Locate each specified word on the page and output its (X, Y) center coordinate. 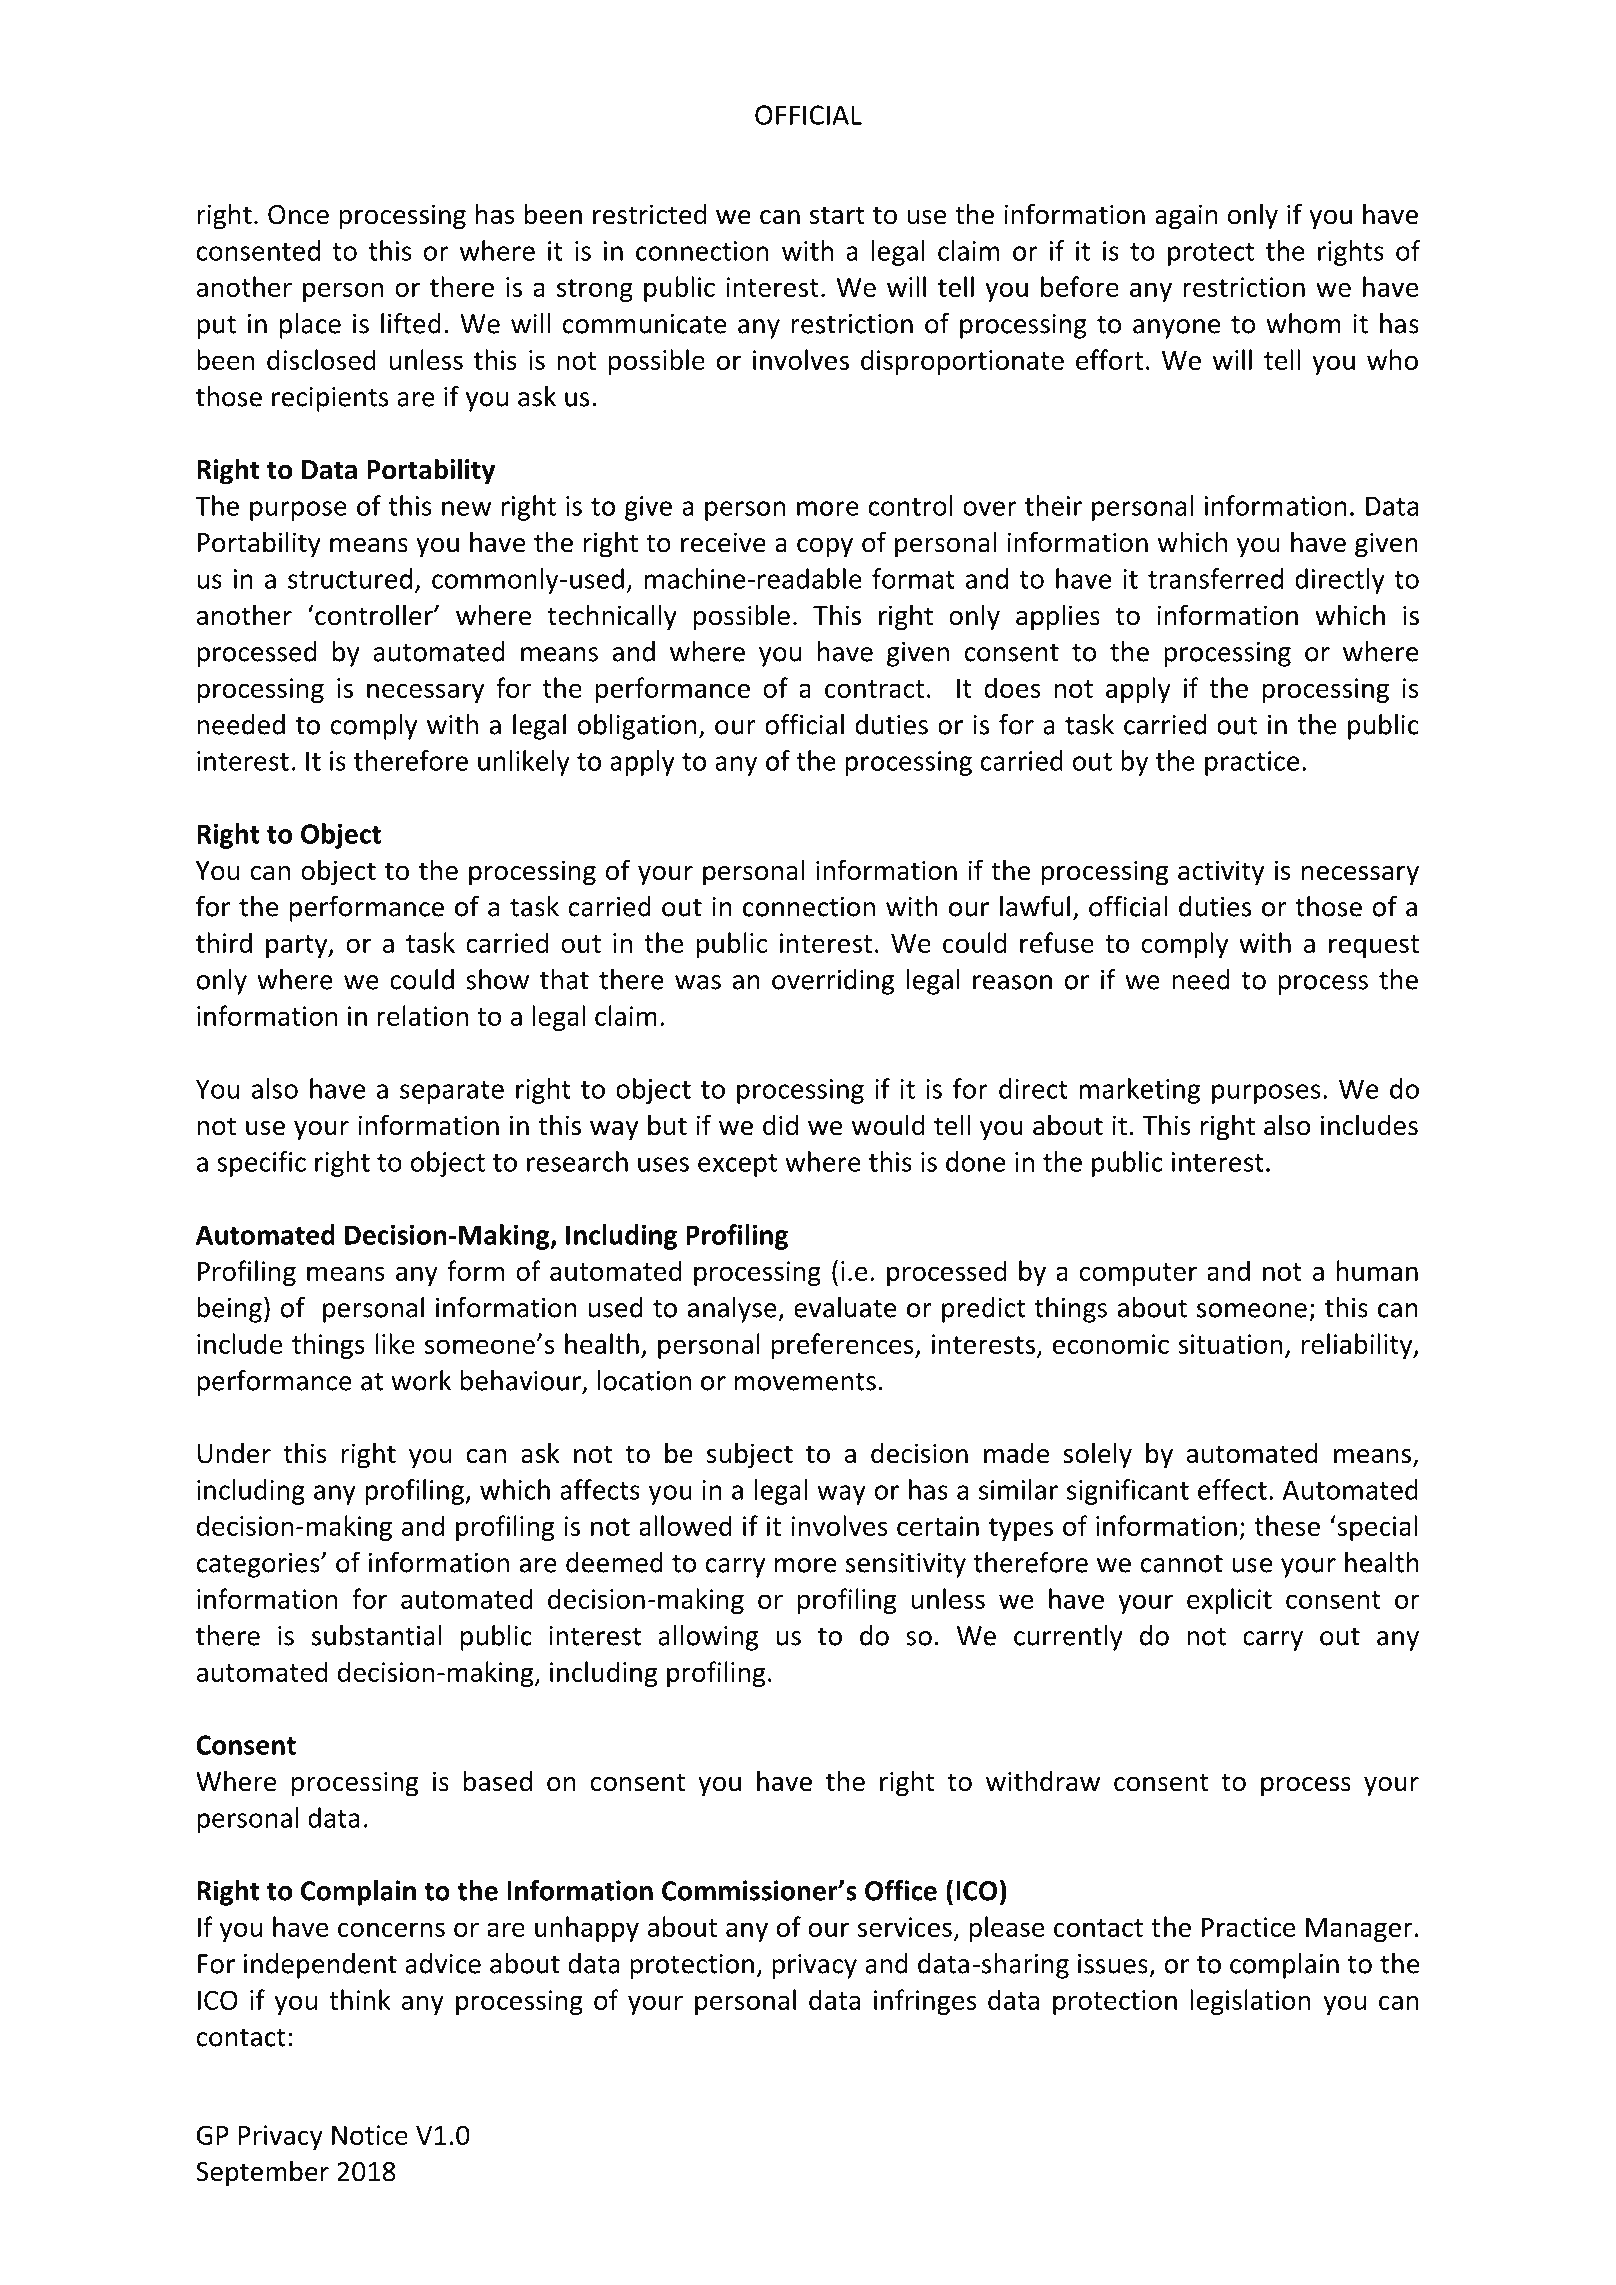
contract (874, 689)
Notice (370, 2135)
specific (261, 1164)
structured (350, 578)
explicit (1229, 1601)
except (737, 1165)
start (837, 215)
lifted (411, 323)
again (1186, 217)
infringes (925, 2002)
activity (1221, 873)
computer (1138, 1274)
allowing (708, 1638)
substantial (376, 1635)
